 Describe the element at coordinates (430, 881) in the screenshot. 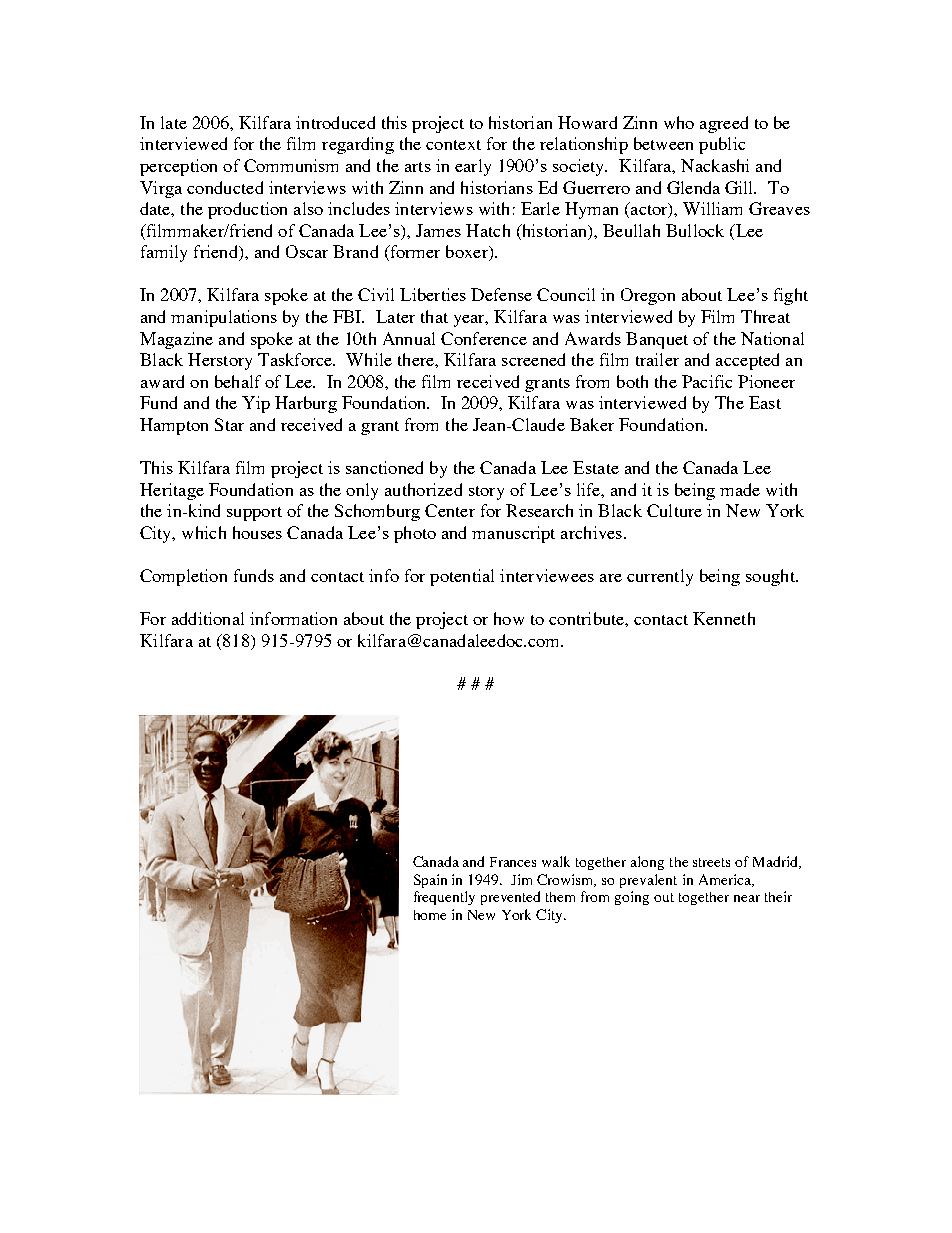

I see `Spain` at that location.
